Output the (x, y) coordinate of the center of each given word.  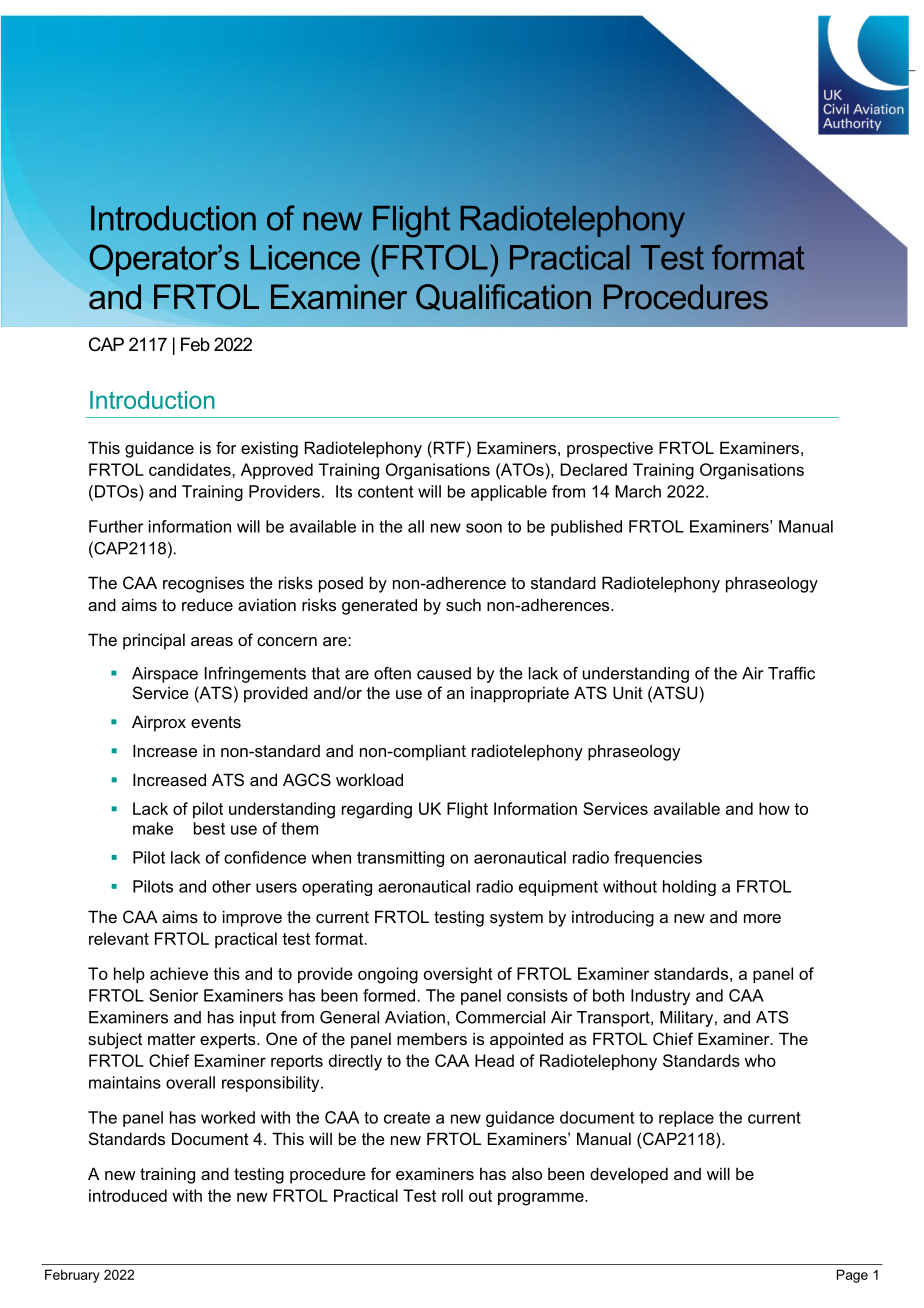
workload (369, 779)
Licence (305, 257)
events (216, 722)
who (760, 1060)
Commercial (500, 1017)
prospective (610, 449)
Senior (174, 995)
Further (116, 526)
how (774, 808)
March (638, 491)
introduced (128, 1195)
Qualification (503, 297)
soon (484, 528)
